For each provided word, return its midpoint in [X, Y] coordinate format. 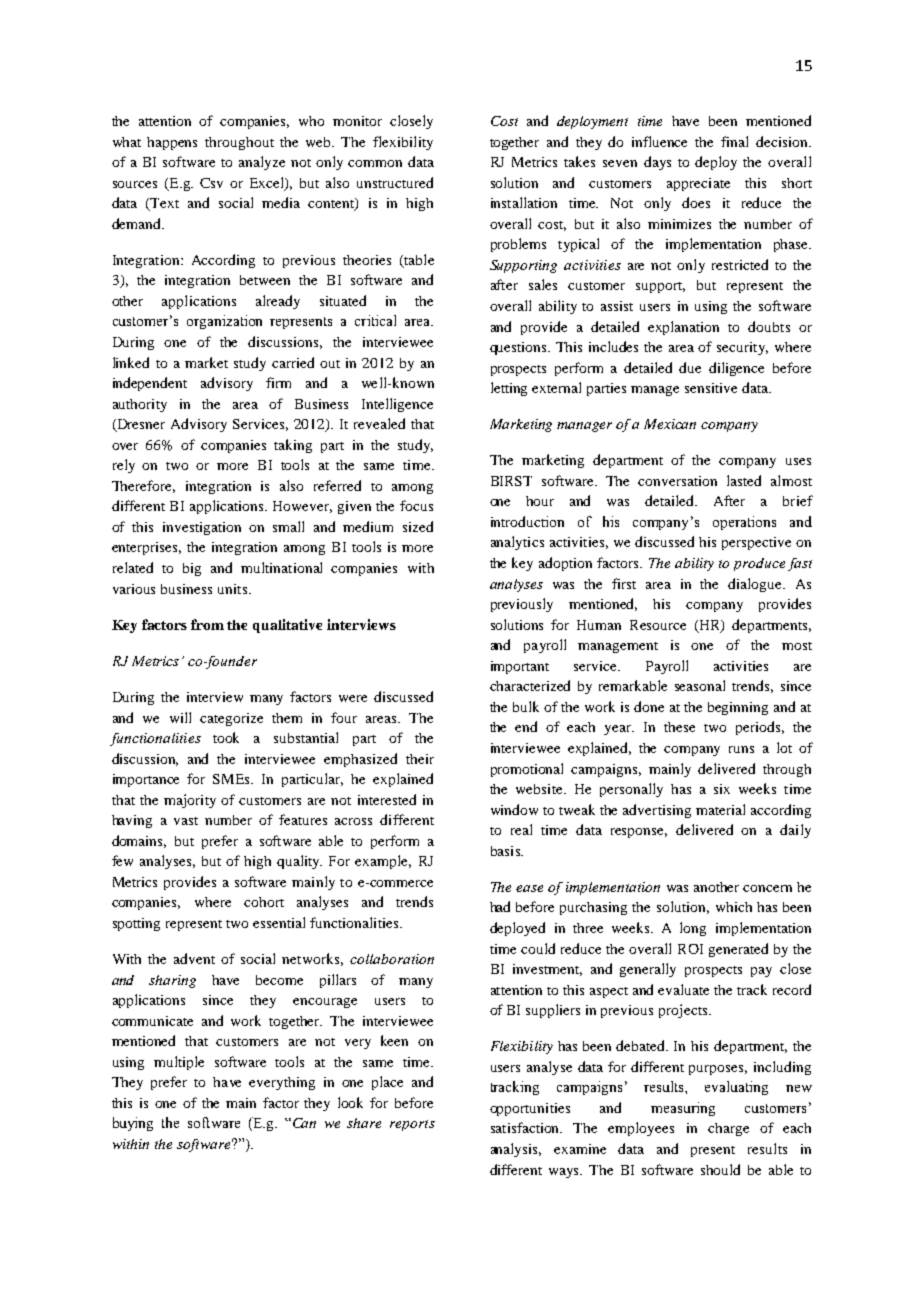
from [207, 624]
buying [133, 1124]
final [734, 141]
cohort [264, 902]
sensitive [711, 388]
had [500, 906]
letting [509, 389]
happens [172, 143]
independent [150, 384]
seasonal [700, 685]
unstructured [395, 182]
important [520, 667]
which [734, 907]
